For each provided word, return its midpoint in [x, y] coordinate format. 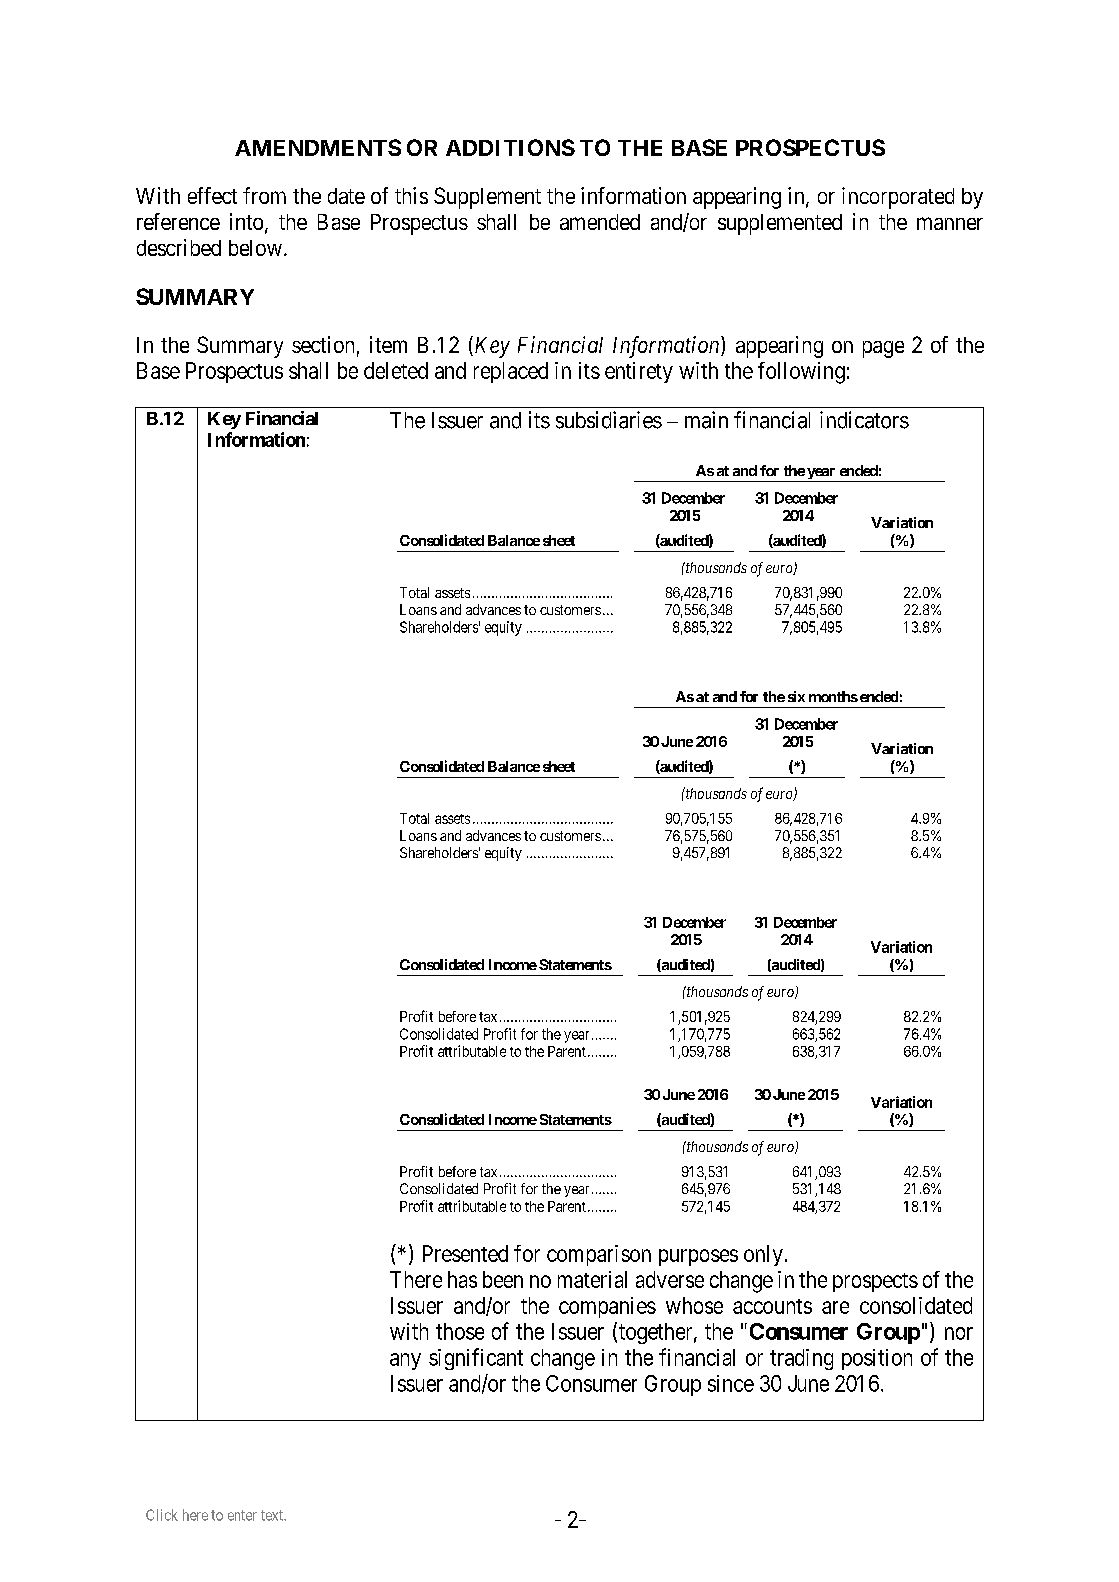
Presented [465, 1253]
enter [242, 1515]
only [763, 1255]
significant [476, 1359]
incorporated [898, 198]
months [833, 696]
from [264, 195]
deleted [396, 370]
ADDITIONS [510, 147]
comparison [599, 1255]
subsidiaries [609, 420]
